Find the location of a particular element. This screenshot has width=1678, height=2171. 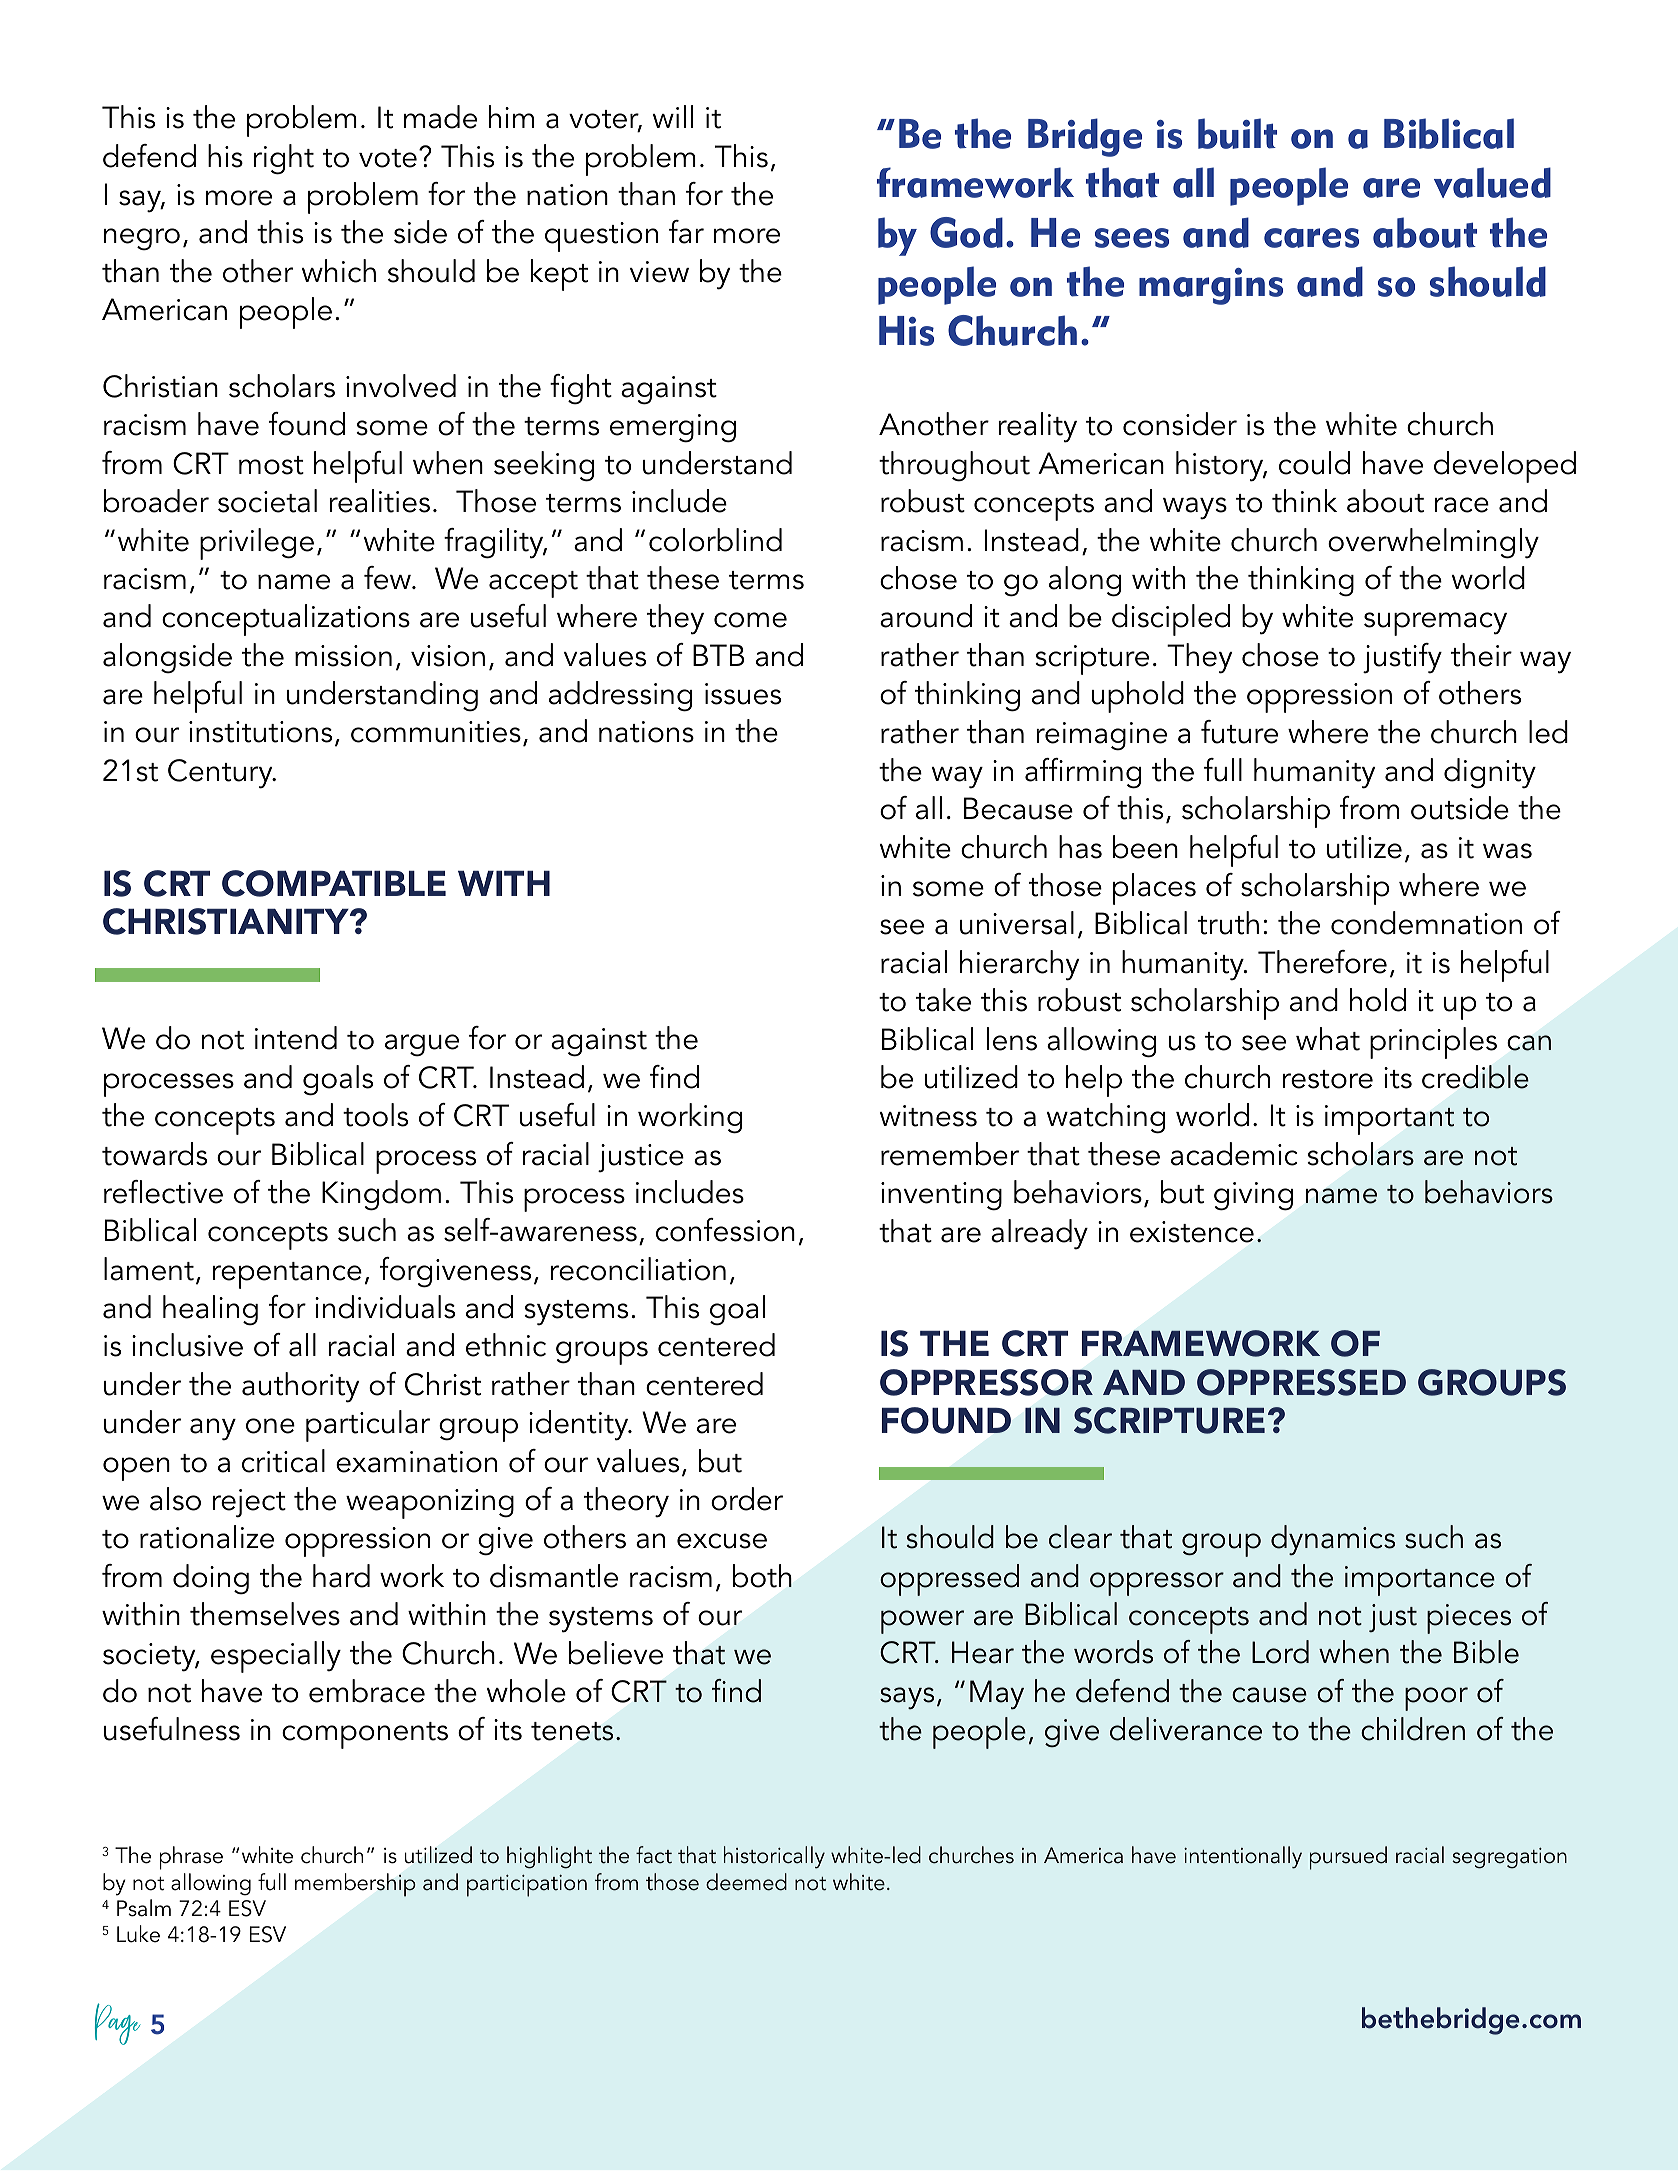

right is located at coordinates (284, 159).
